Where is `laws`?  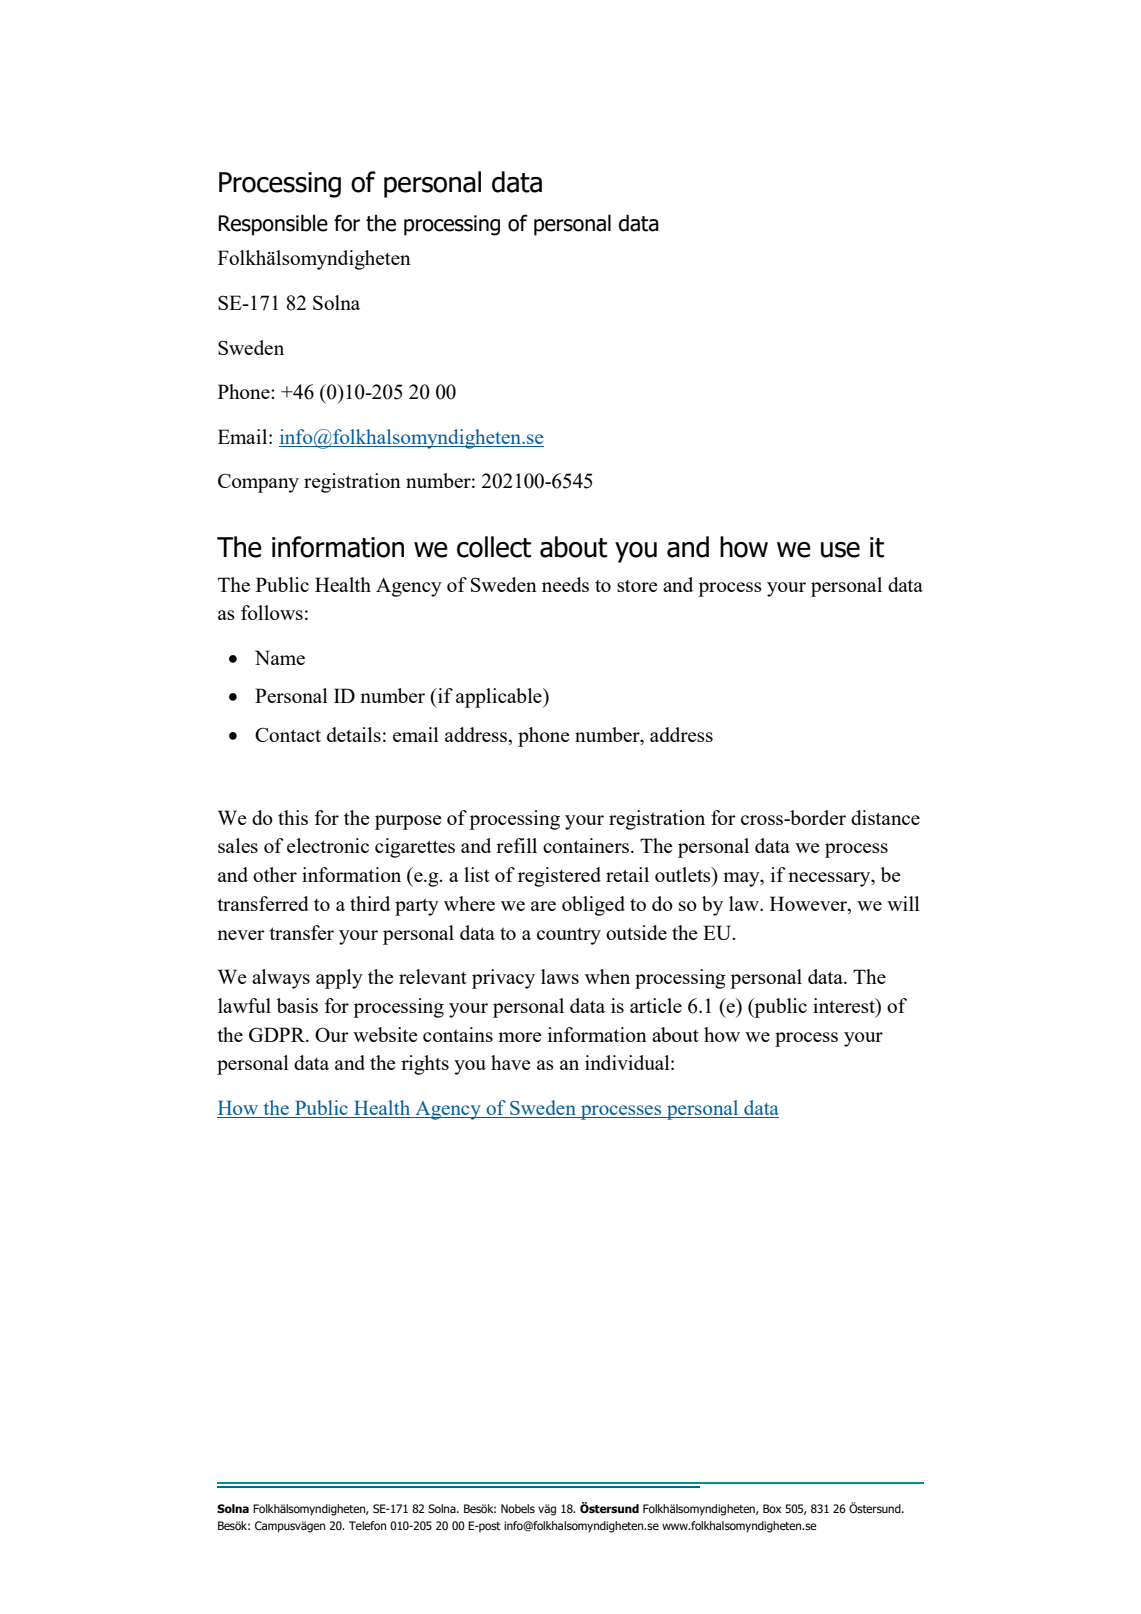
laws is located at coordinates (560, 976).
